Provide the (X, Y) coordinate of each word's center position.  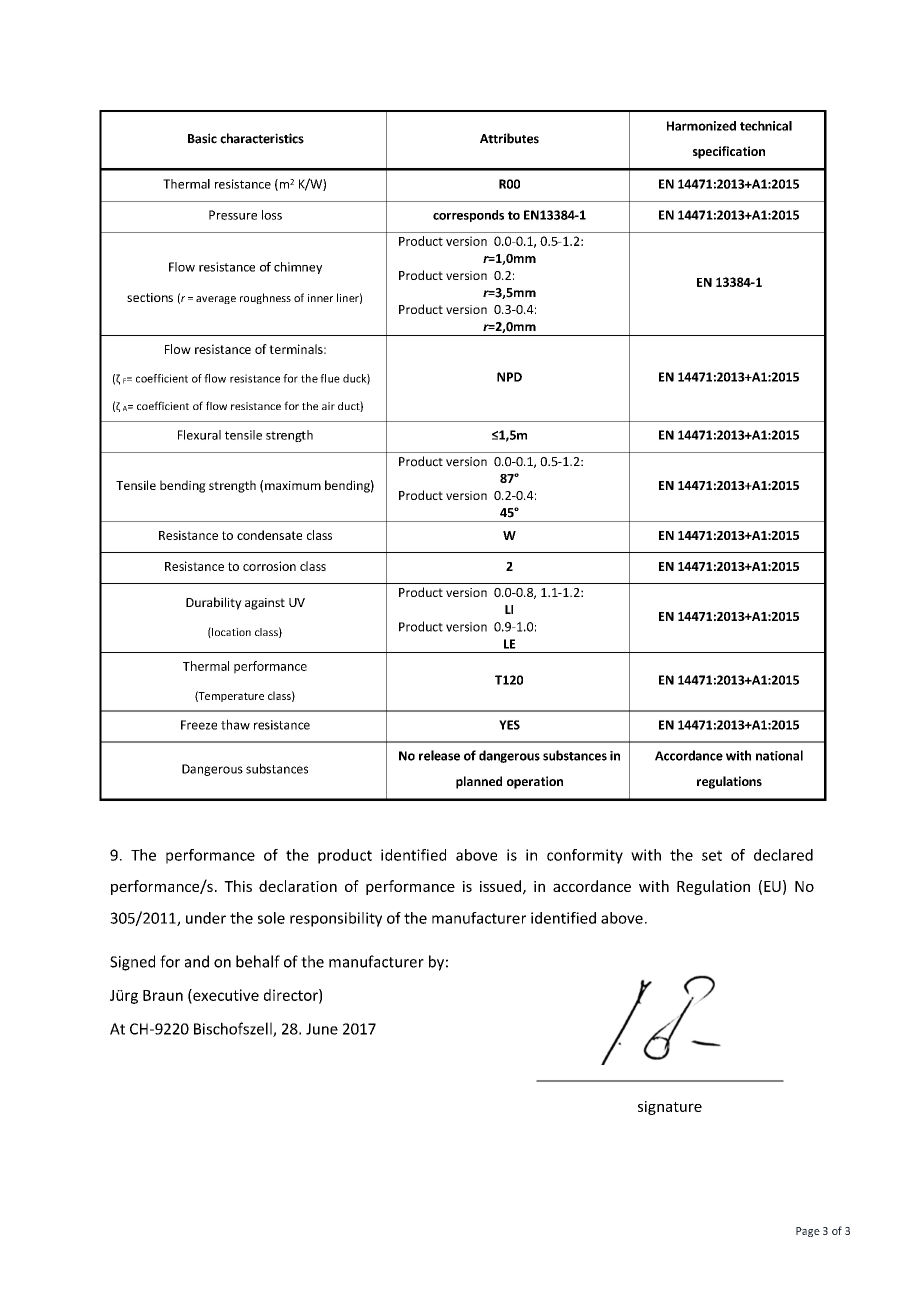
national (779, 755)
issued (502, 887)
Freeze (199, 725)
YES (509, 725)
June (322, 1029)
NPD (509, 377)
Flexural (199, 435)
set (712, 855)
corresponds (468, 216)
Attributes (509, 138)
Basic (202, 138)
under (206, 918)
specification (729, 152)
